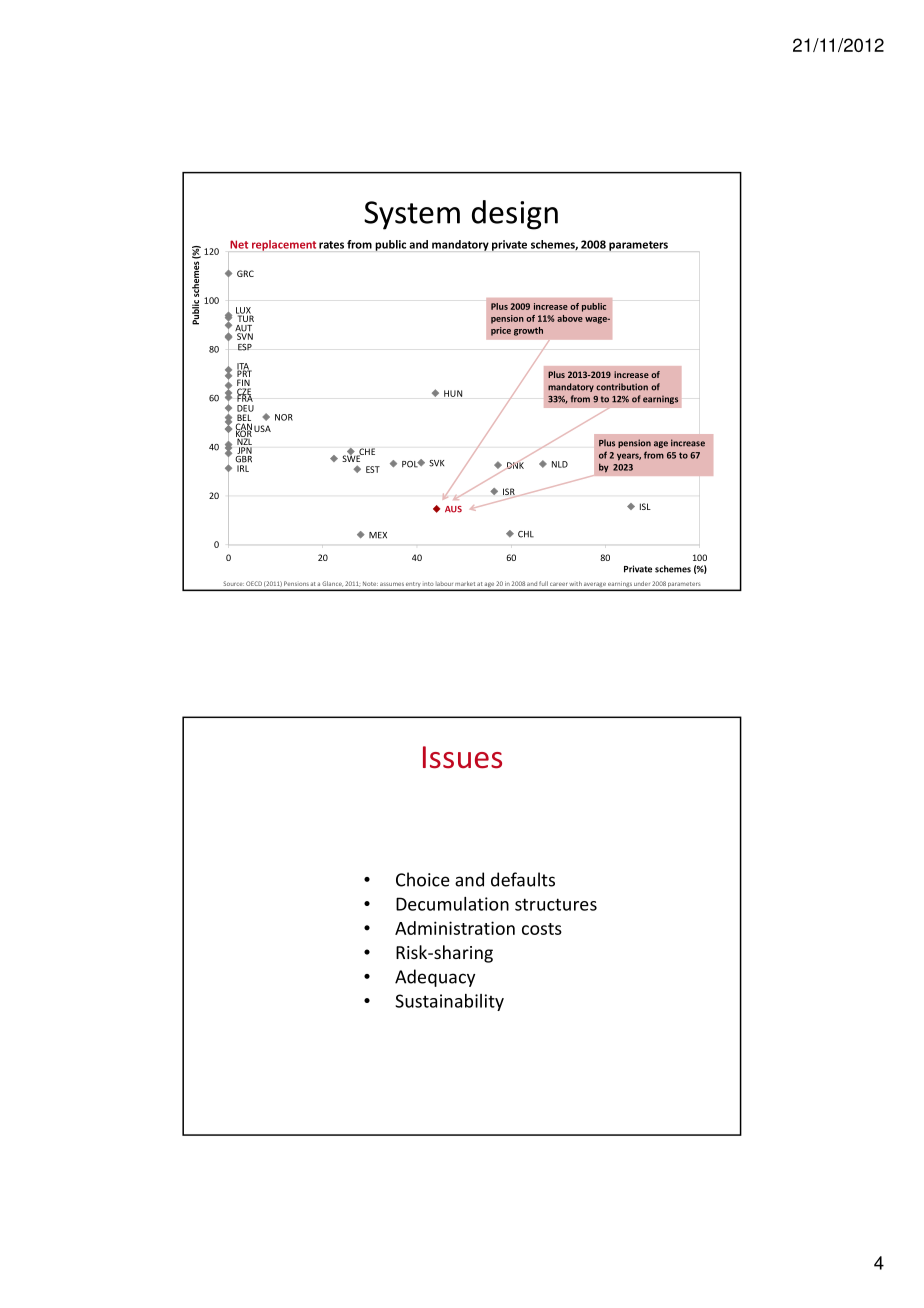  Describe the element at coordinates (284, 245) in the document. I see `replacement` at that location.
